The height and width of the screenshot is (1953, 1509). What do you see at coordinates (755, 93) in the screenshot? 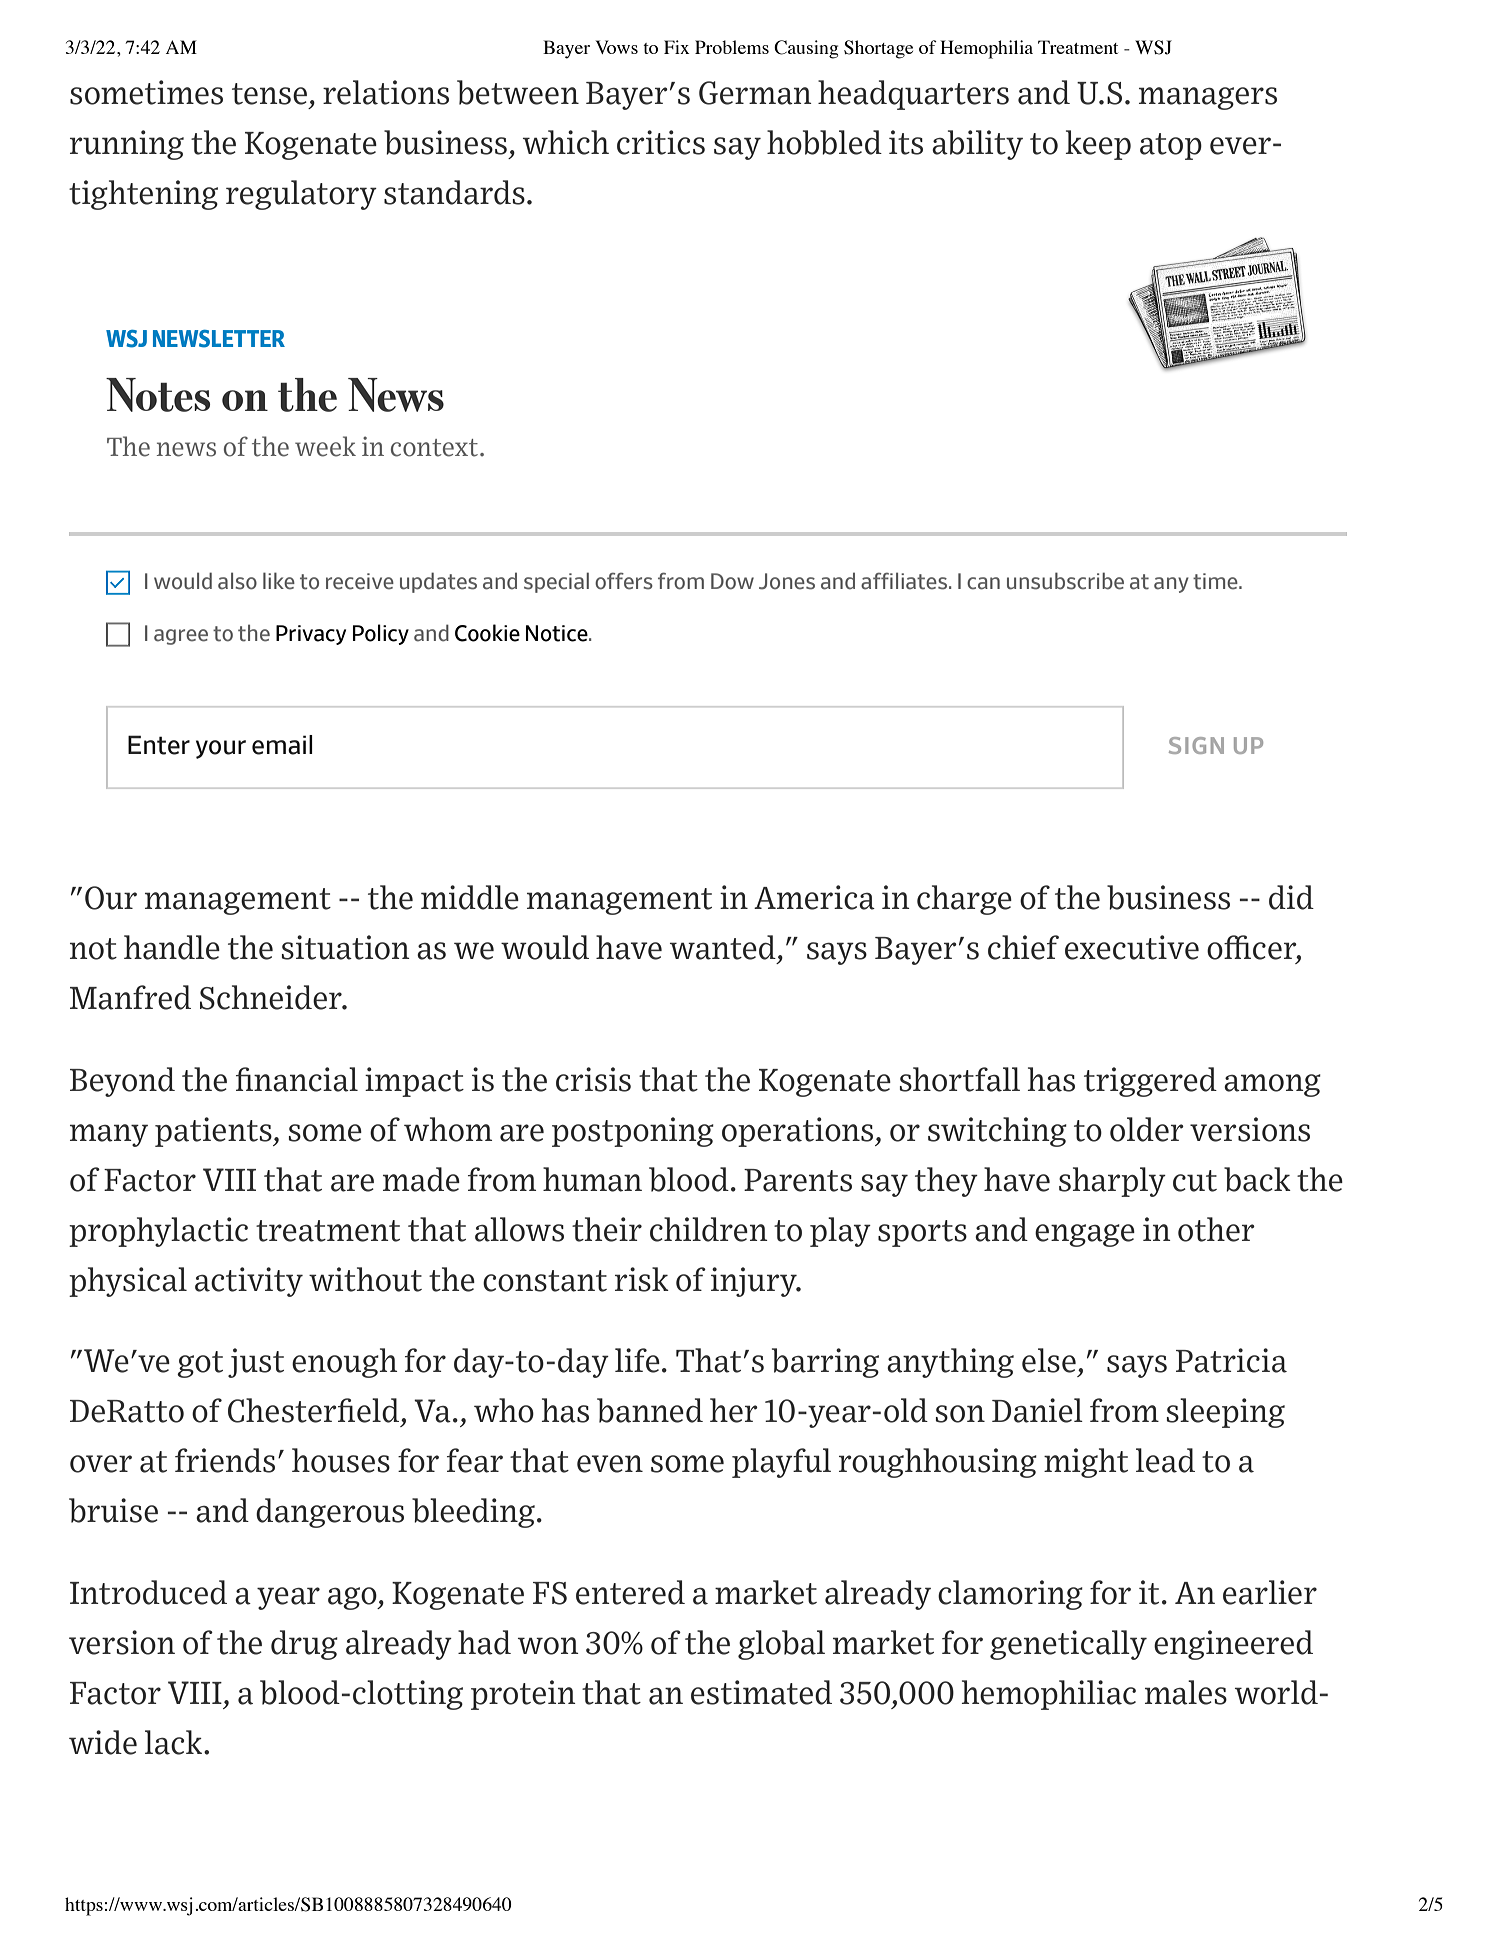
I see `German` at bounding box center [755, 93].
